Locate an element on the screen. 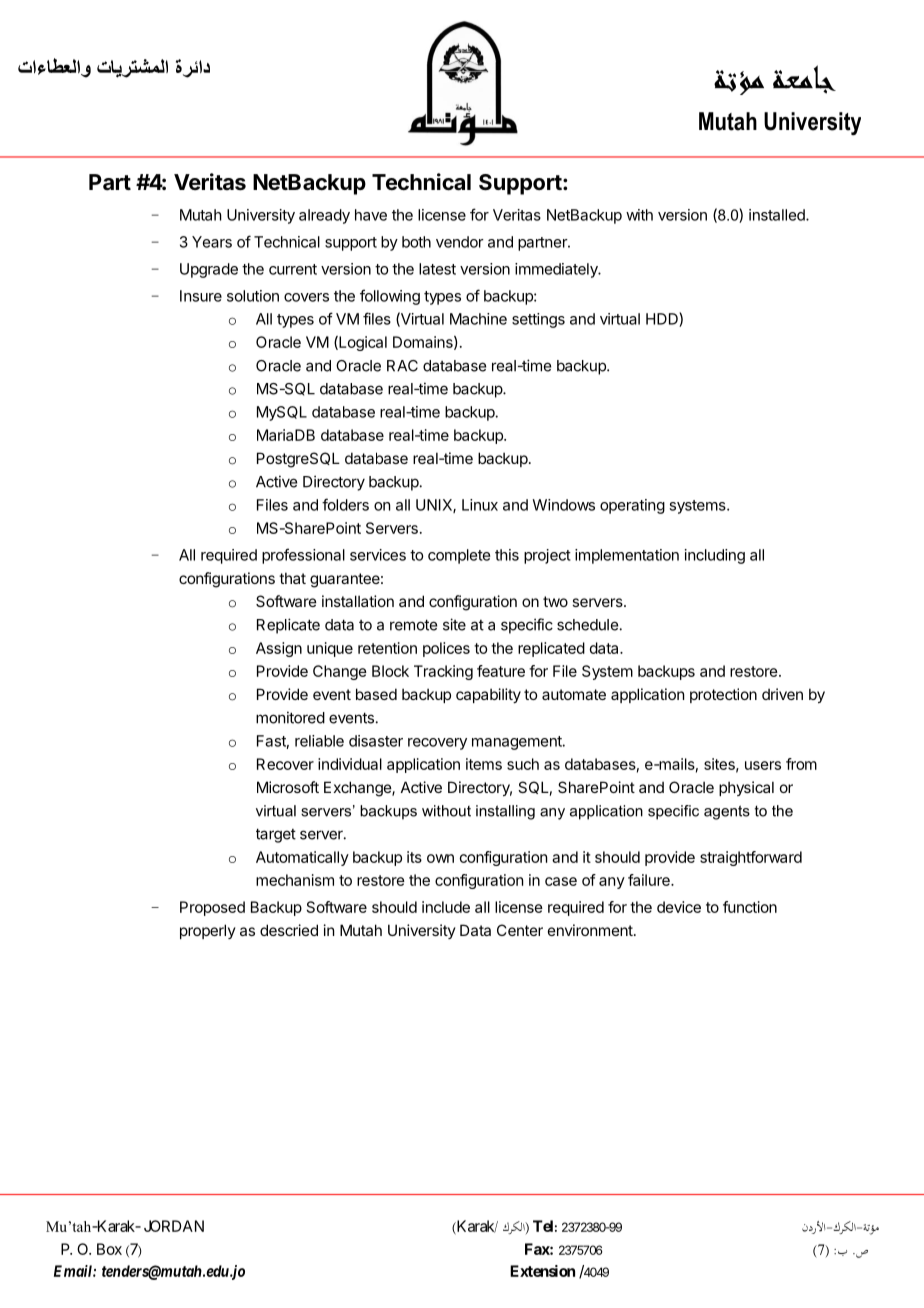 The image size is (924, 1308). Center is located at coordinates (520, 930).
